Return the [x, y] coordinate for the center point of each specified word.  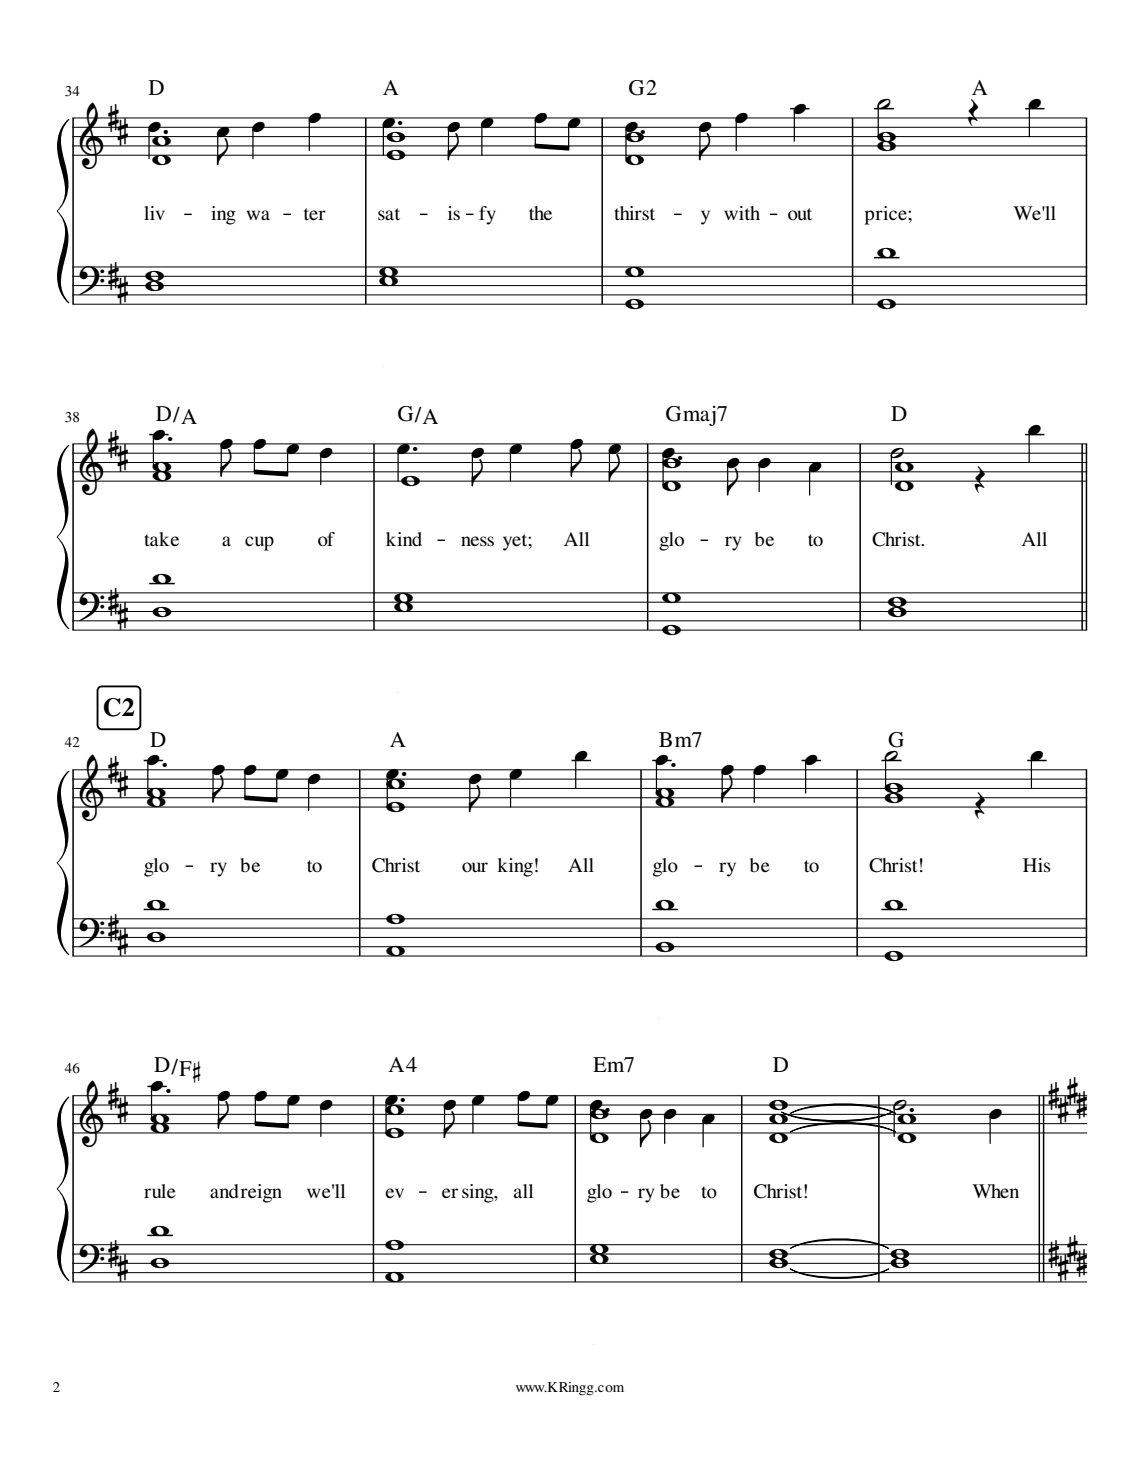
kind [404, 539]
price [886, 215]
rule [160, 1191]
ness [477, 541]
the [540, 213]
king [515, 867]
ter [315, 214]
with [742, 213]
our [475, 867]
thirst [634, 213]
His [1037, 865]
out [800, 214]
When [995, 1191]
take [161, 539]
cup [259, 543]
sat [389, 214]
